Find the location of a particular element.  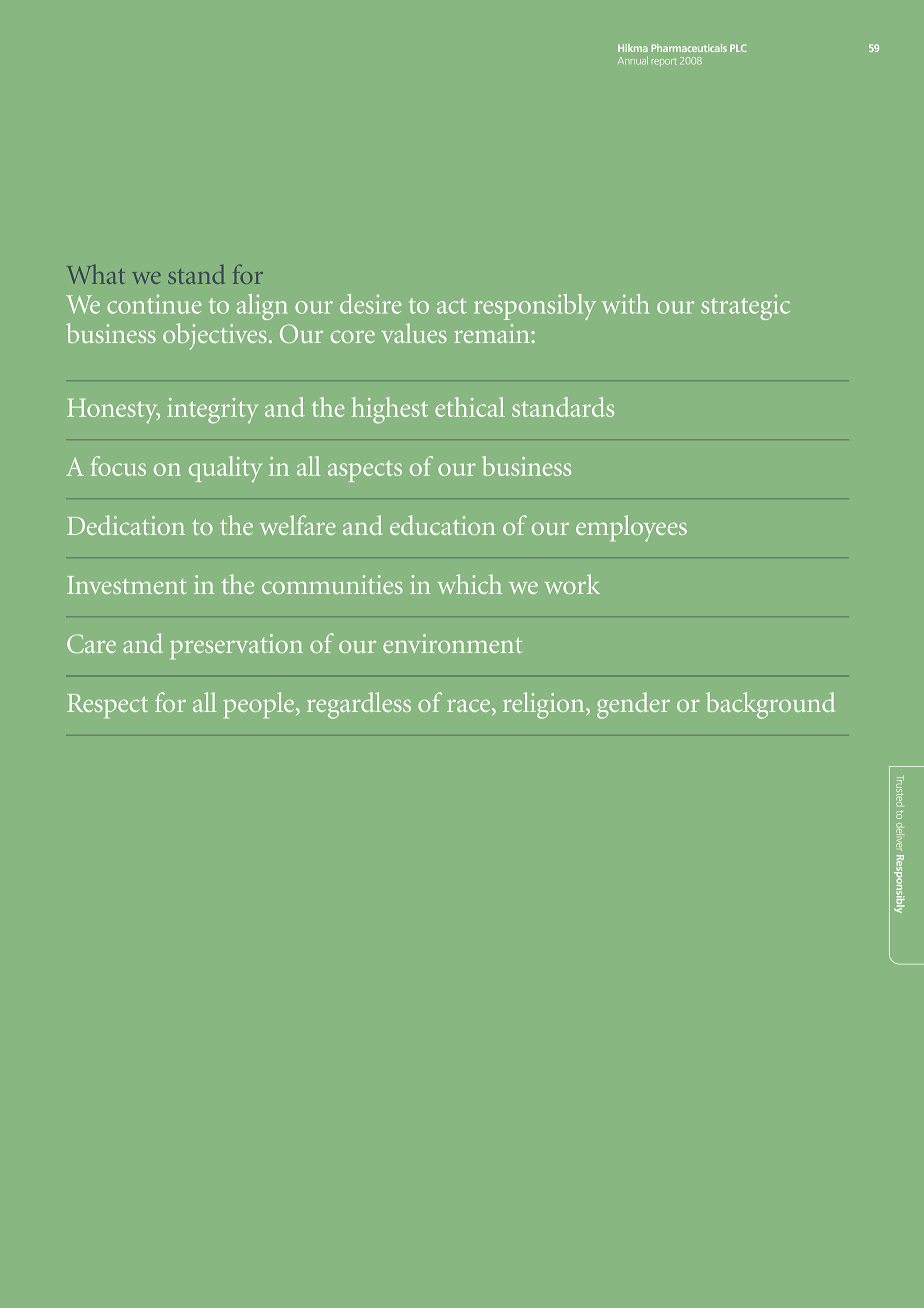

strategic is located at coordinates (745, 307).
